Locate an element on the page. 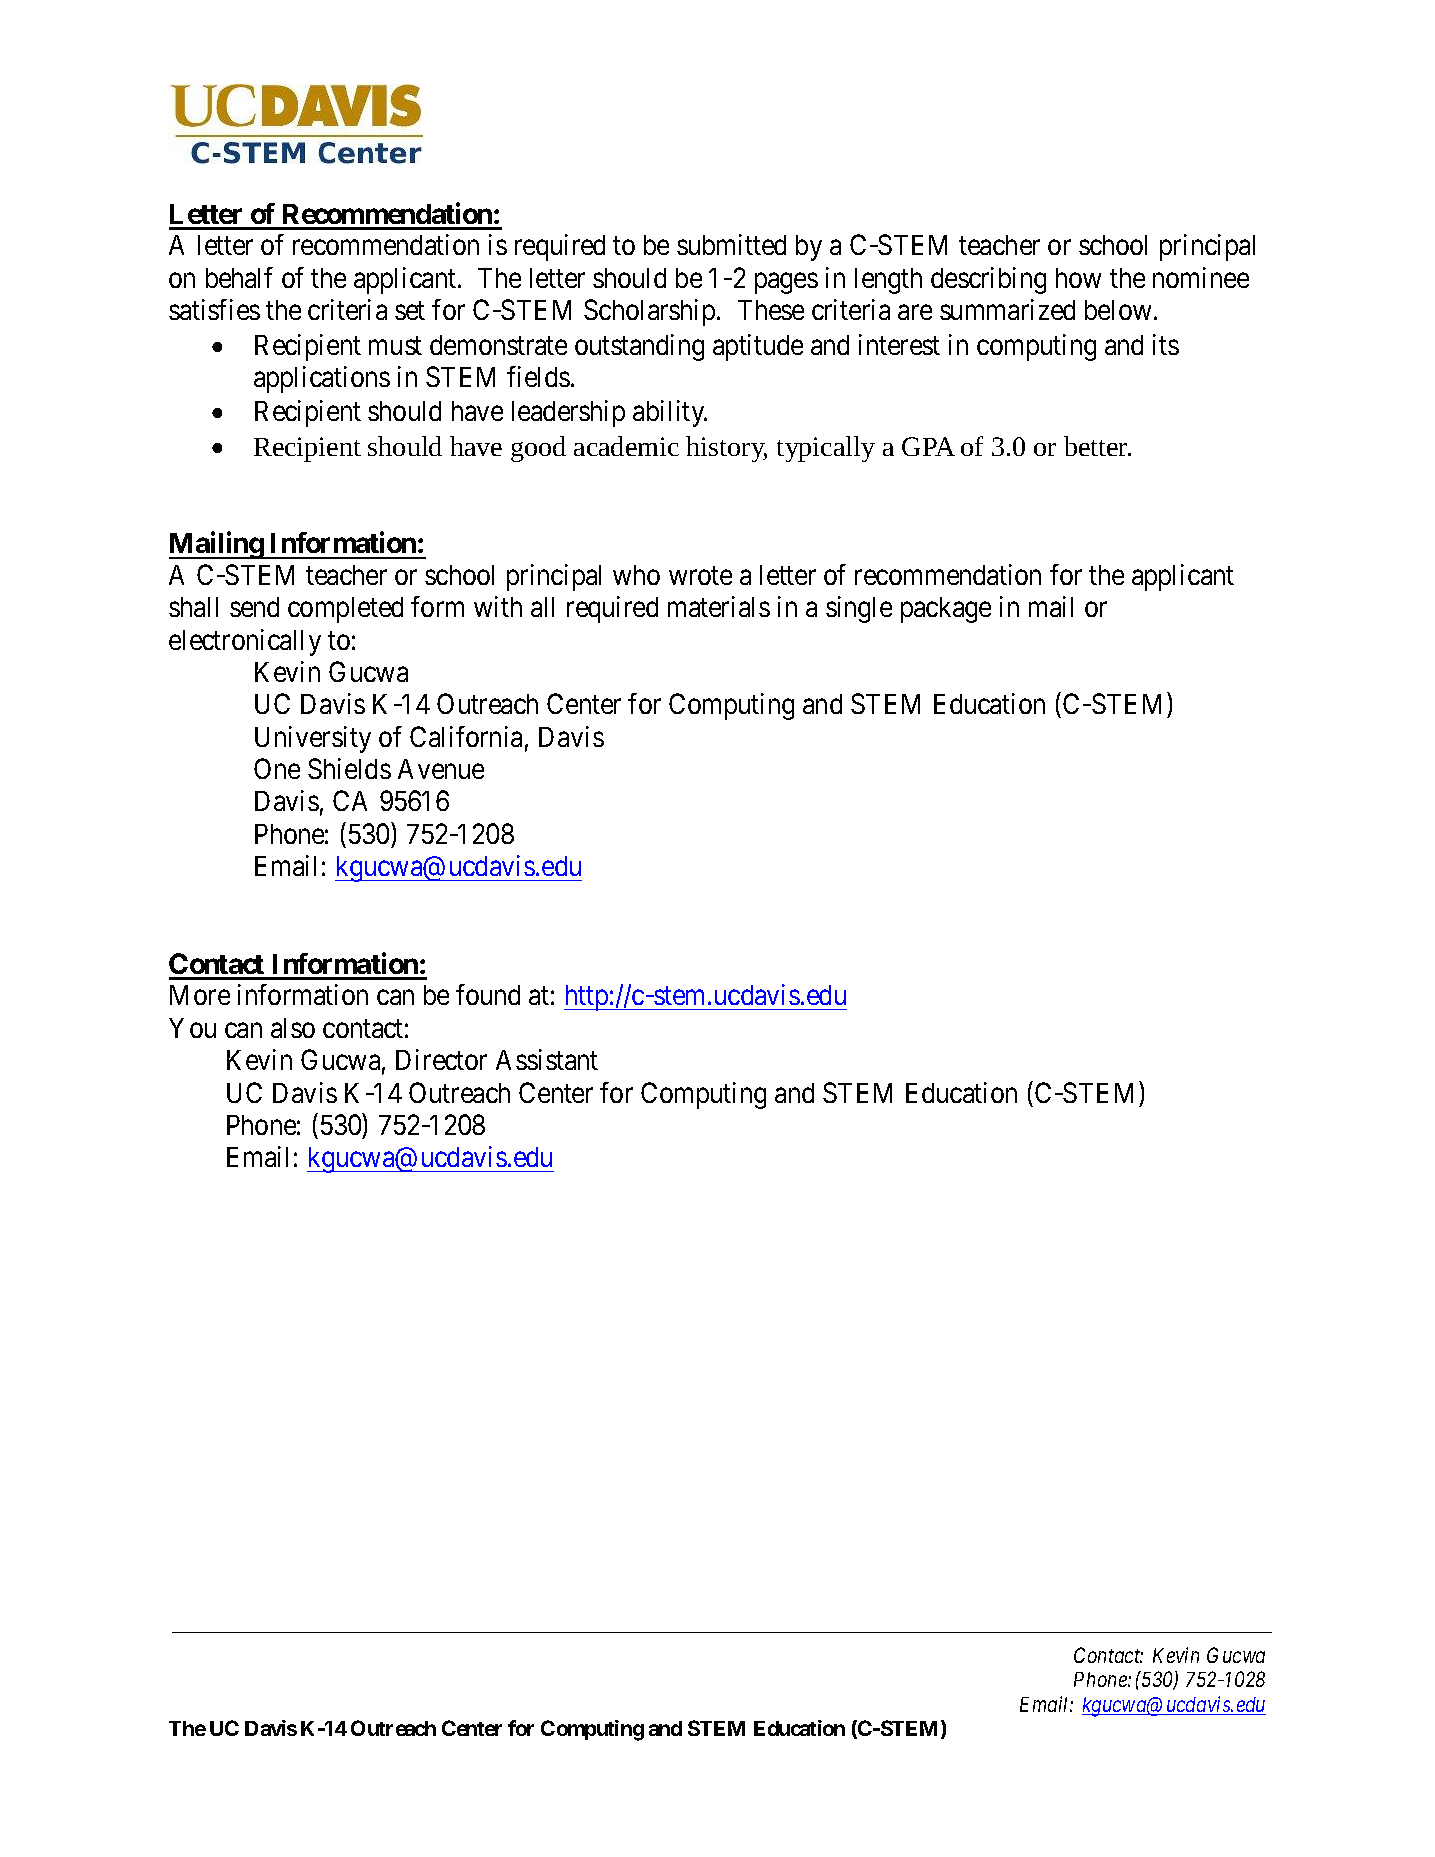 The image size is (1435, 1857). electronically is located at coordinates (245, 642).
